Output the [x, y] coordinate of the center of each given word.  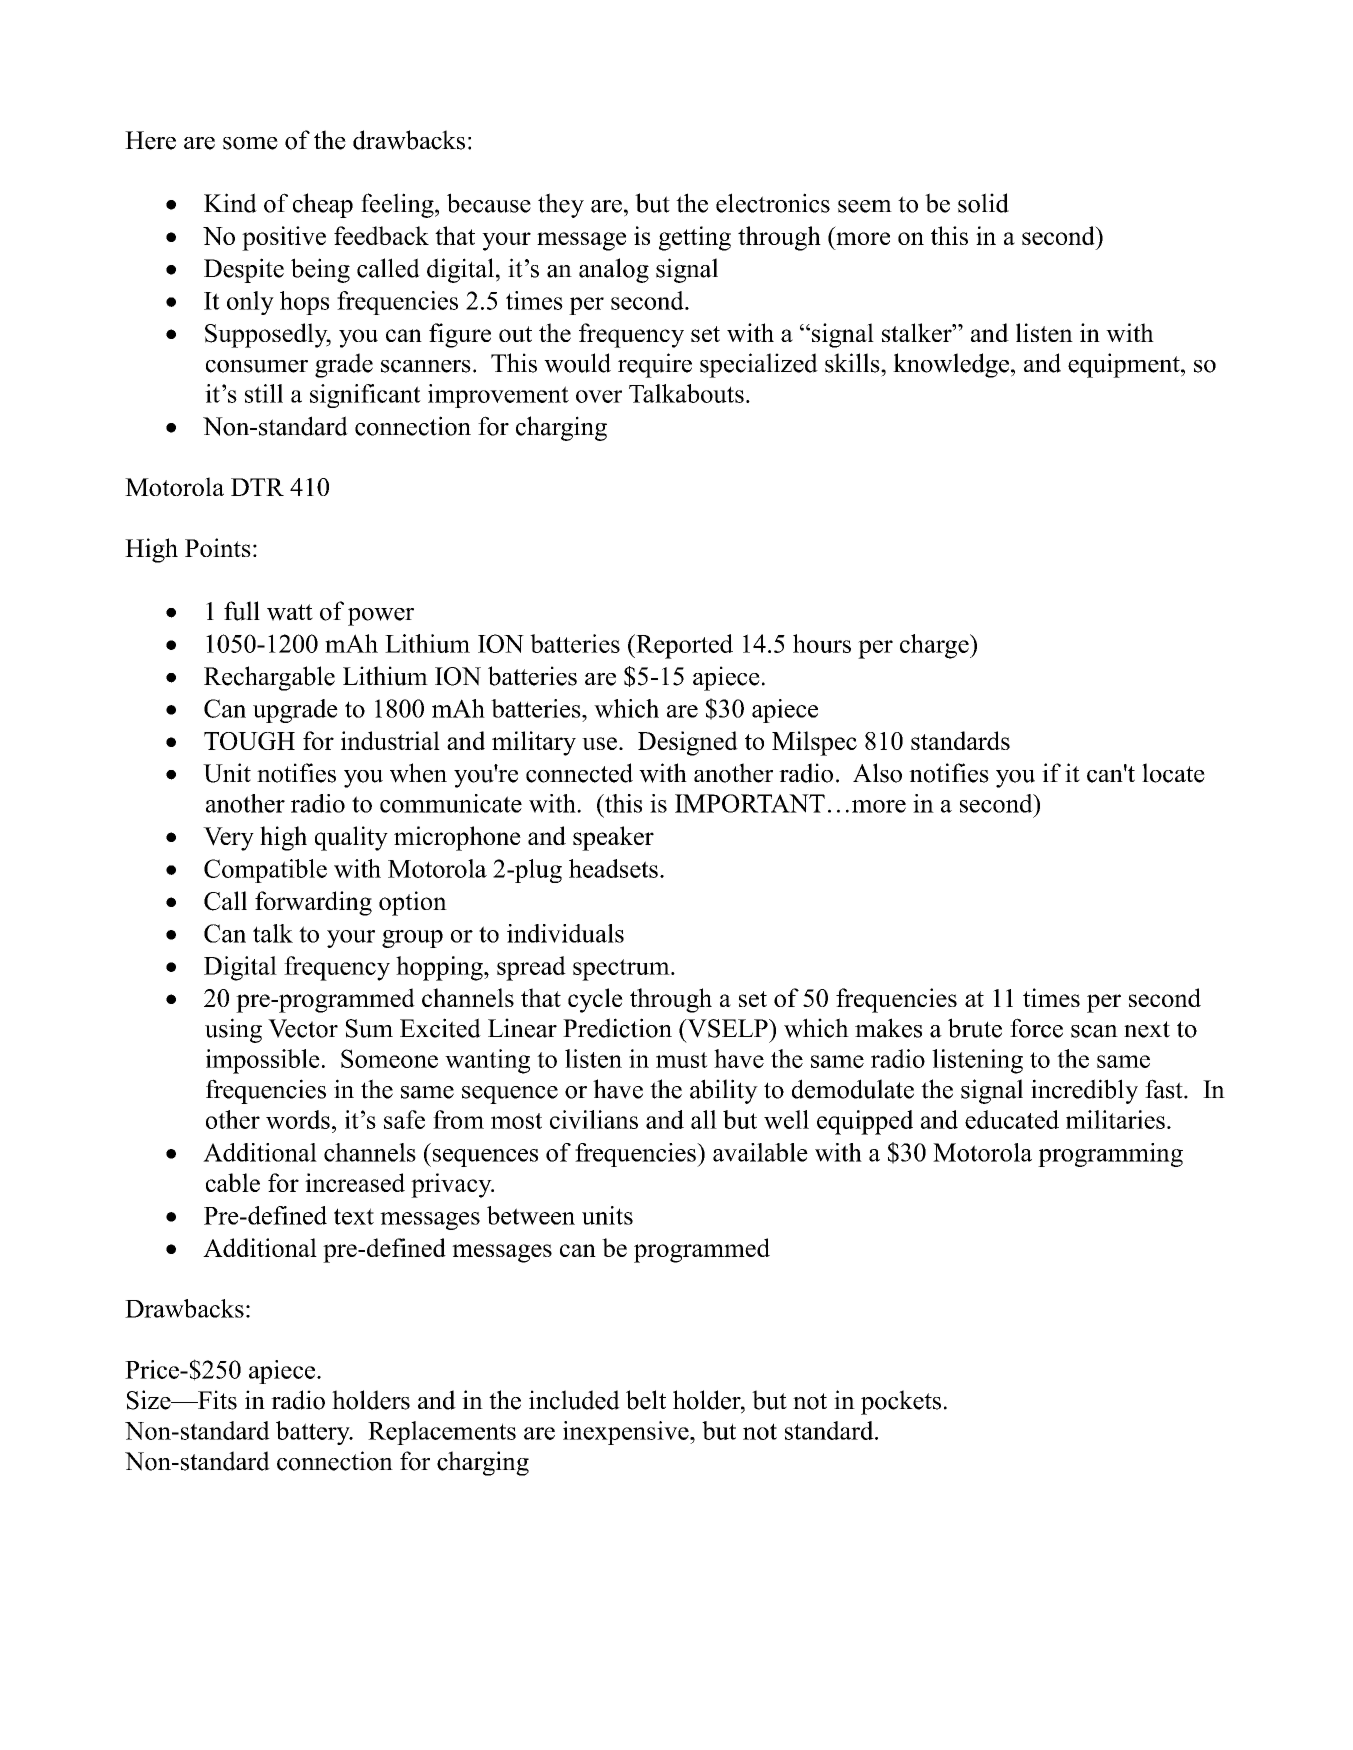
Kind [230, 203]
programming [1110, 1155]
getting [695, 238]
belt [646, 1400]
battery [314, 1433]
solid [983, 203]
